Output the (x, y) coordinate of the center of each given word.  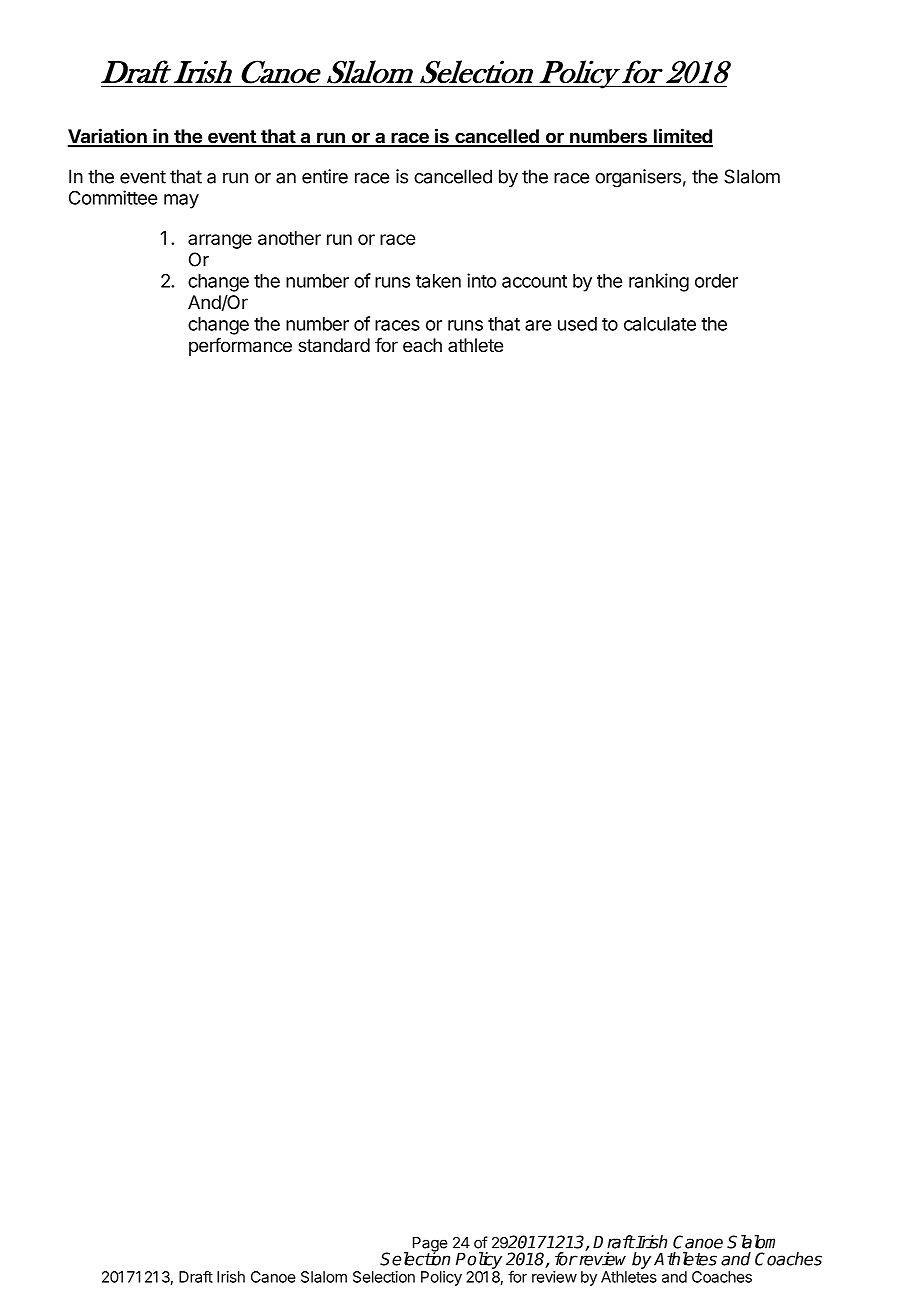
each (422, 345)
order (716, 281)
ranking (659, 282)
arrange (220, 241)
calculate (660, 324)
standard (334, 345)
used (577, 324)
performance (240, 347)
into (482, 280)
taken (438, 281)
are (538, 325)
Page (430, 1245)
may (181, 201)
